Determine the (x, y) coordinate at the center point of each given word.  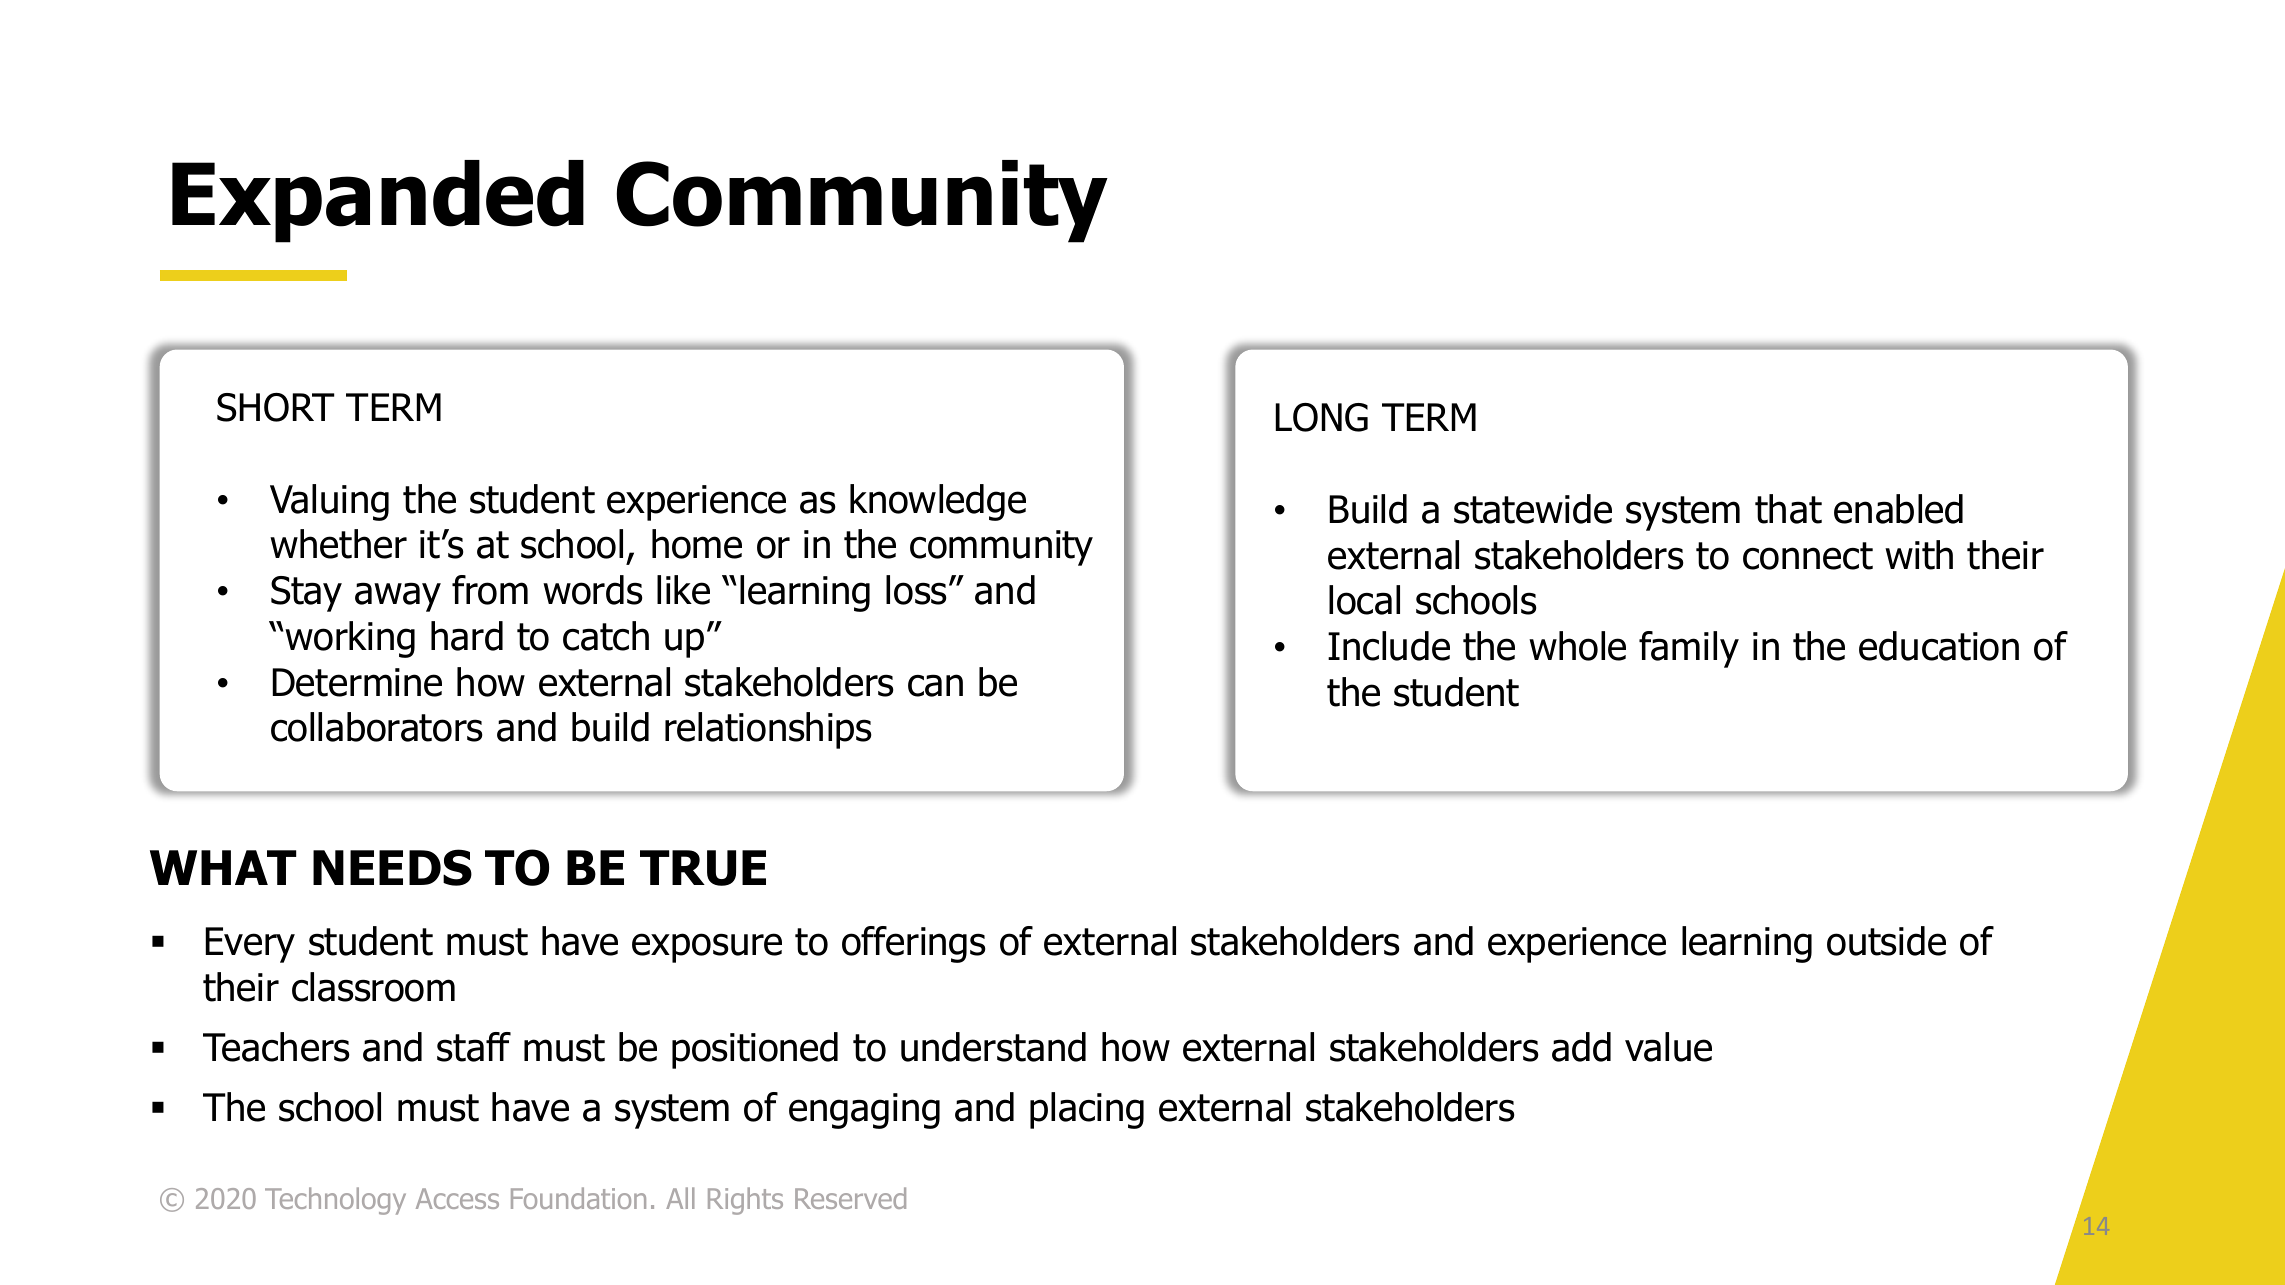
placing (1087, 1110)
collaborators (377, 727)
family (1689, 649)
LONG (1321, 417)
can (935, 685)
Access (457, 1198)
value (1668, 1047)
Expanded (378, 201)
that (1788, 509)
